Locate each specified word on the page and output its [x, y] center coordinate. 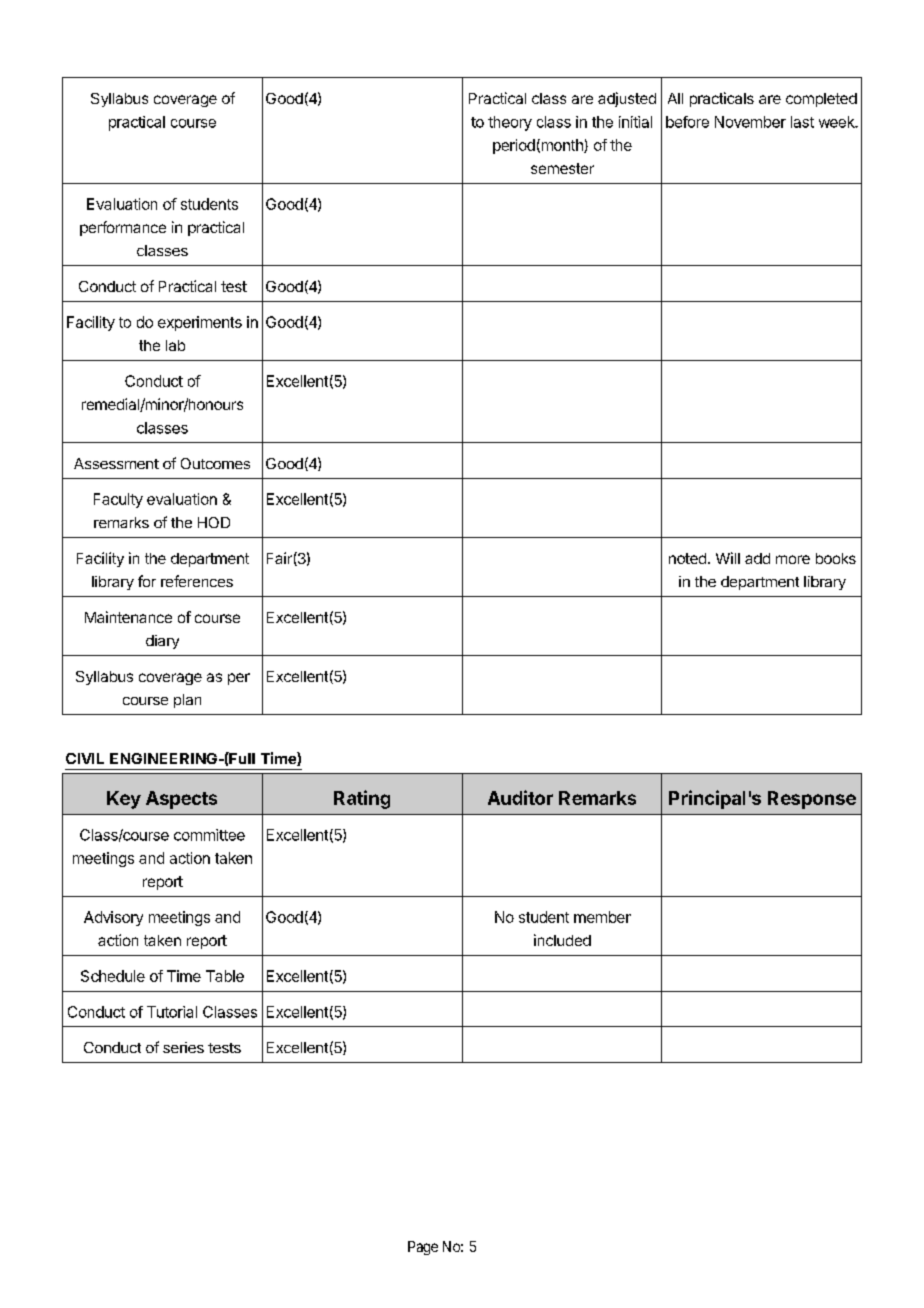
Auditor [520, 797]
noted [687, 558]
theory [510, 123]
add [757, 558]
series [183, 1047]
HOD [214, 522]
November [750, 122]
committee [209, 835]
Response [812, 800]
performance [123, 228]
